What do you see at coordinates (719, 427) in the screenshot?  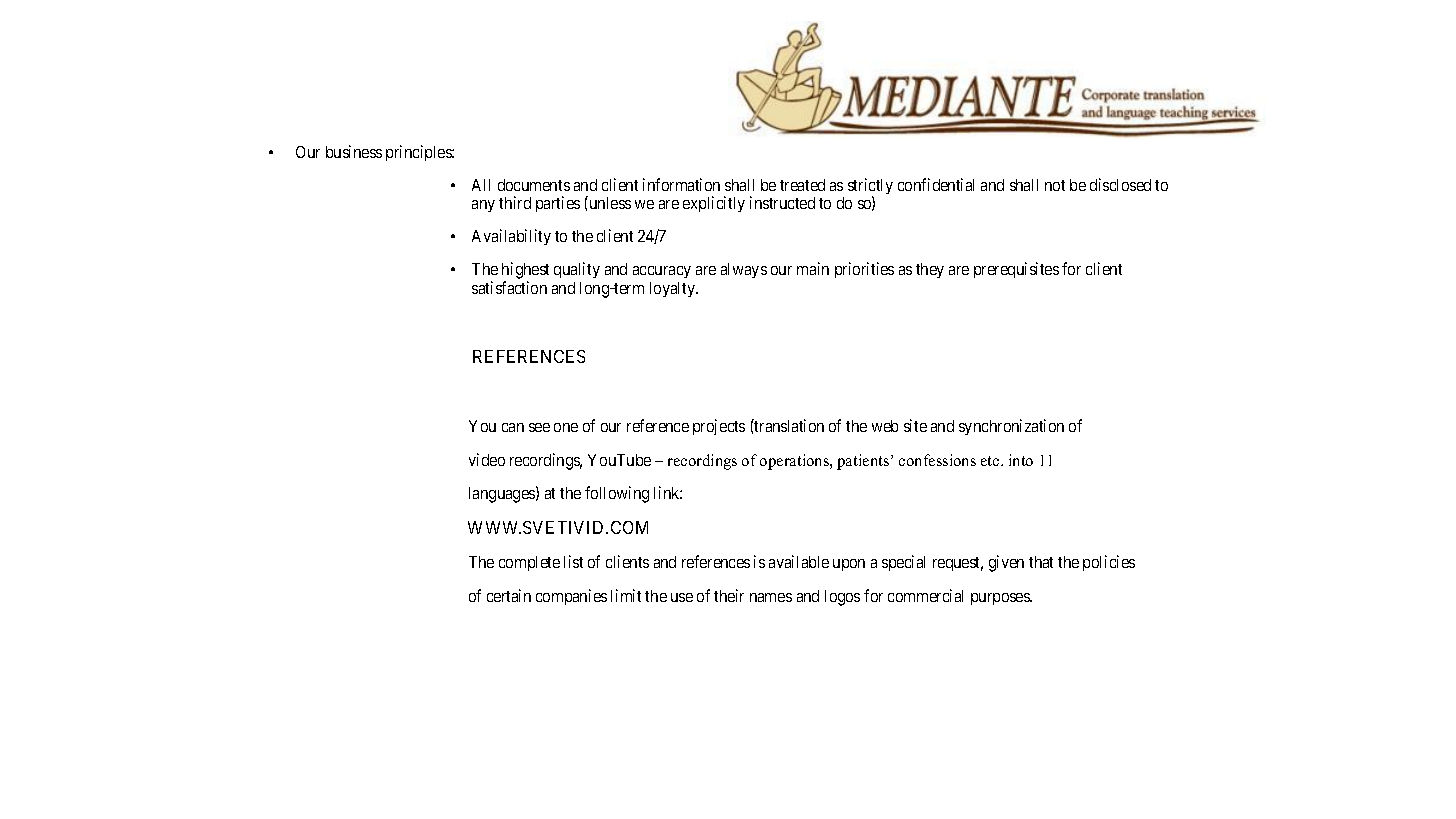 I see `projects` at bounding box center [719, 427].
